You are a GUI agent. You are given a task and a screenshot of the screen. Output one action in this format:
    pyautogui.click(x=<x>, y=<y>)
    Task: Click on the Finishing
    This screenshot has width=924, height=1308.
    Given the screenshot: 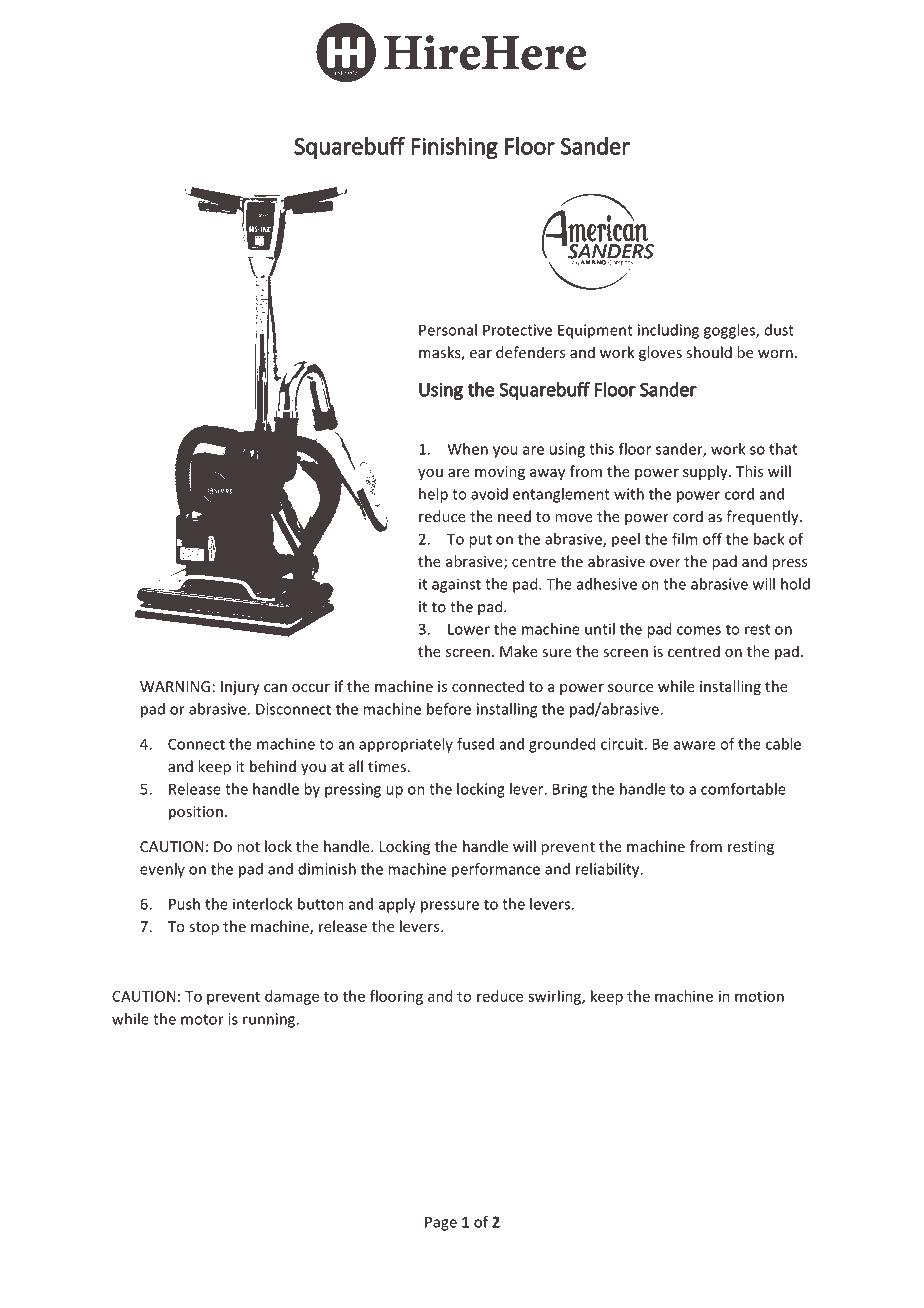 What is the action you would take?
    pyautogui.click(x=454, y=148)
